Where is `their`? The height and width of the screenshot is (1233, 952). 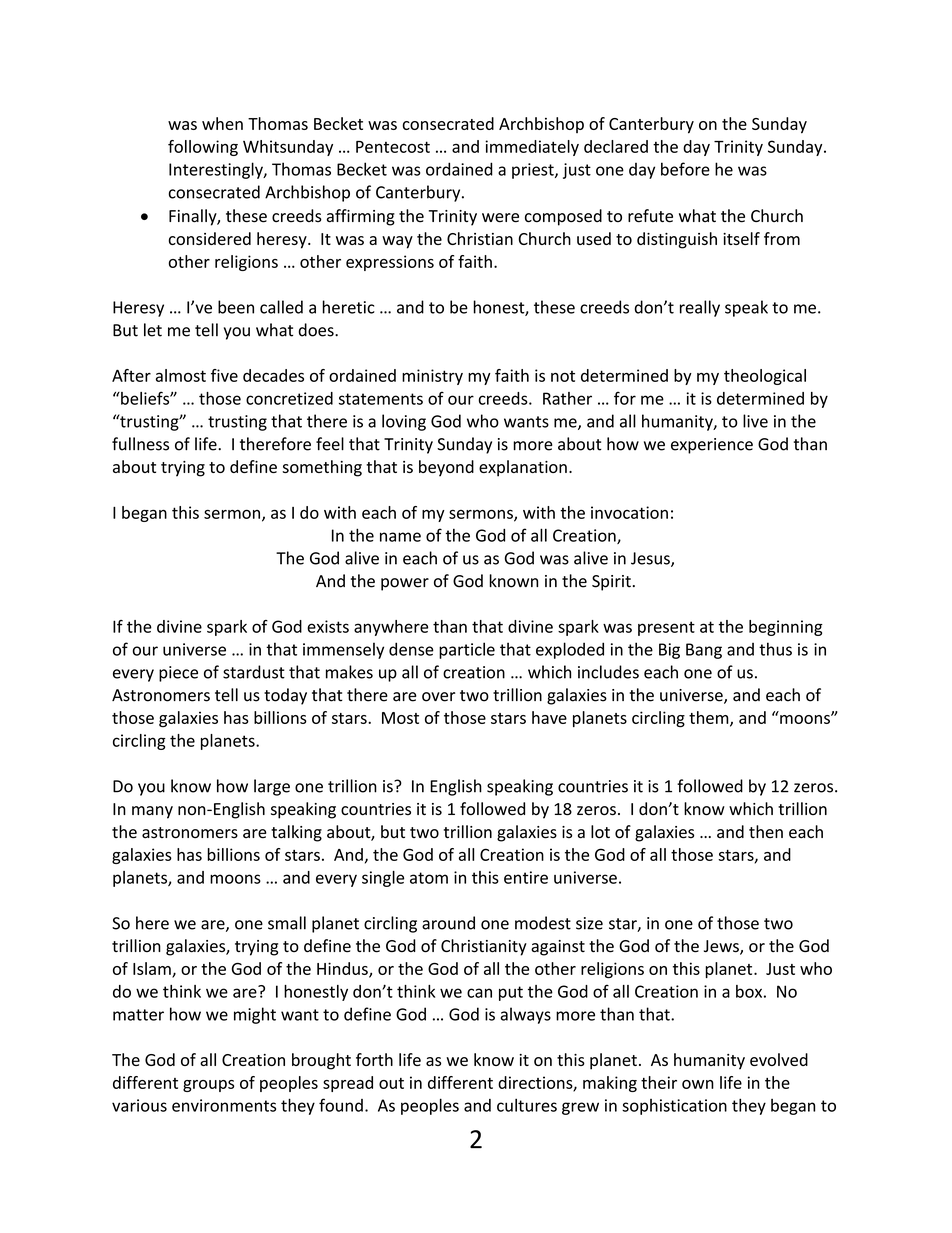 their is located at coordinates (659, 1082).
